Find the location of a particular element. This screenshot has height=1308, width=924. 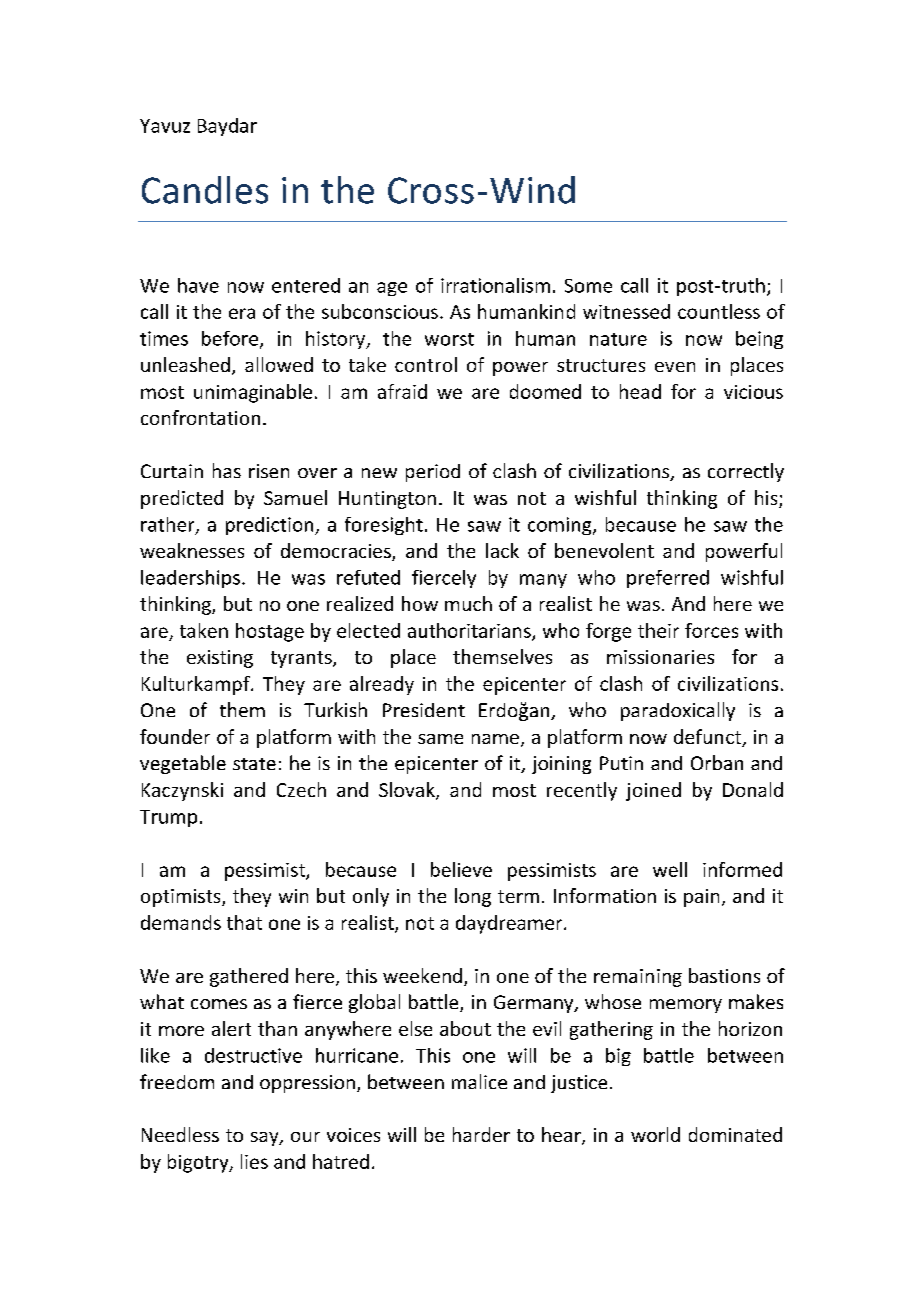

era is located at coordinates (242, 313).
